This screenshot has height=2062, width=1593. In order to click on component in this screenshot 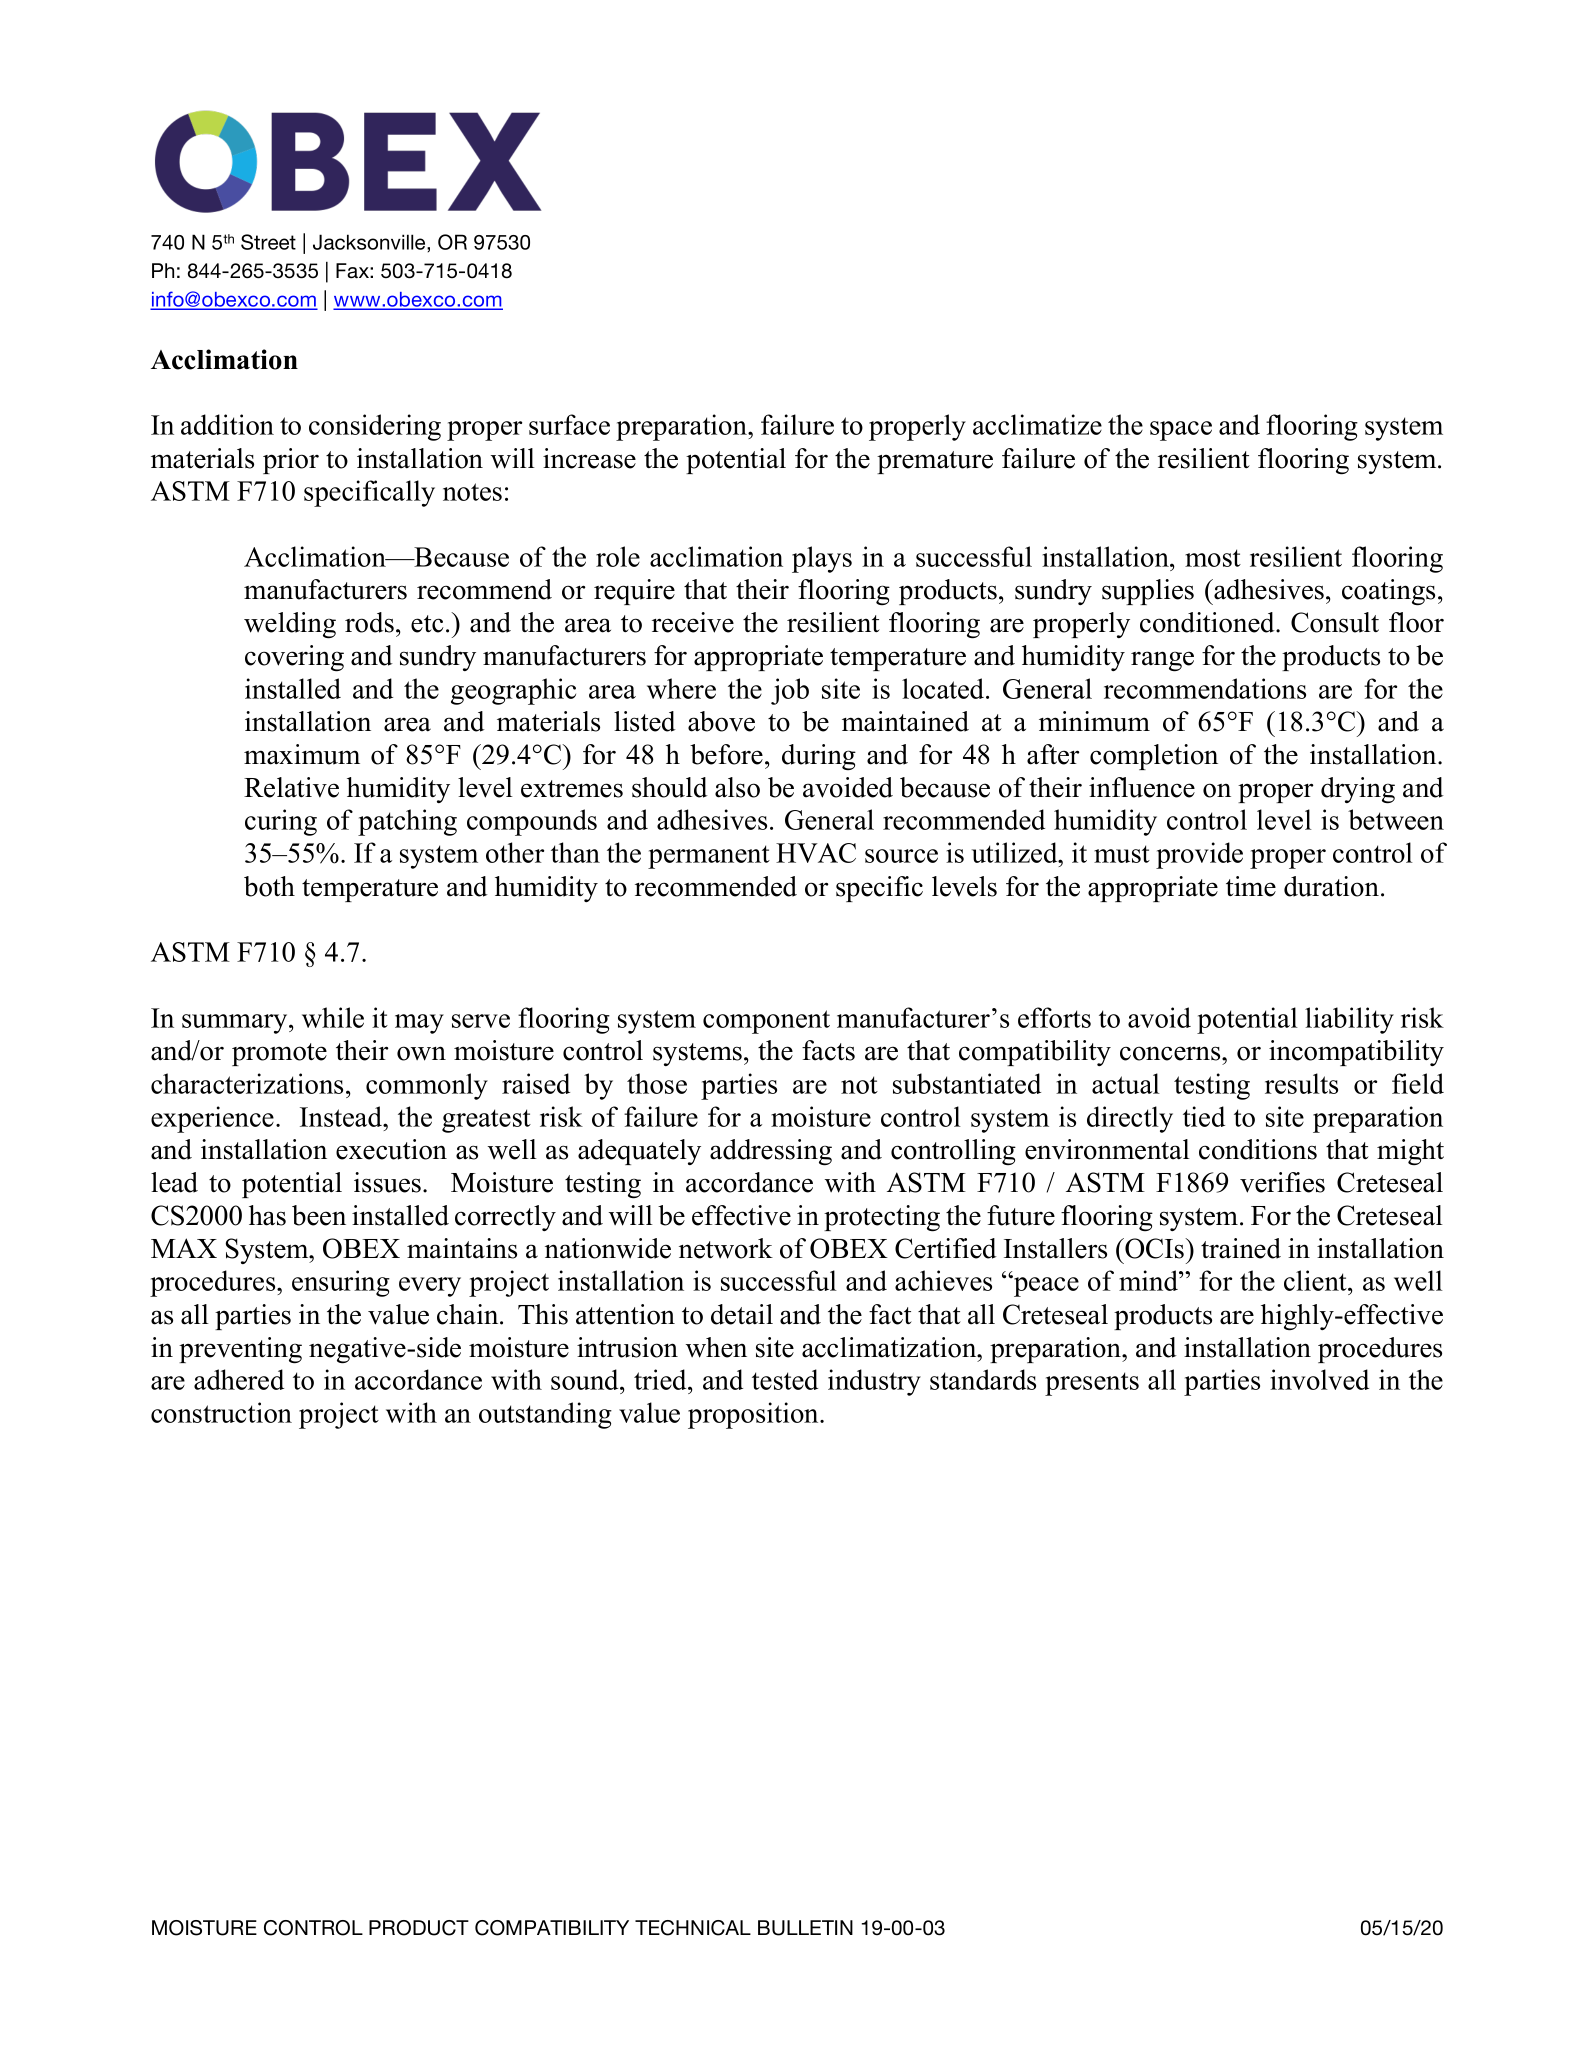, I will do `click(766, 1022)`.
